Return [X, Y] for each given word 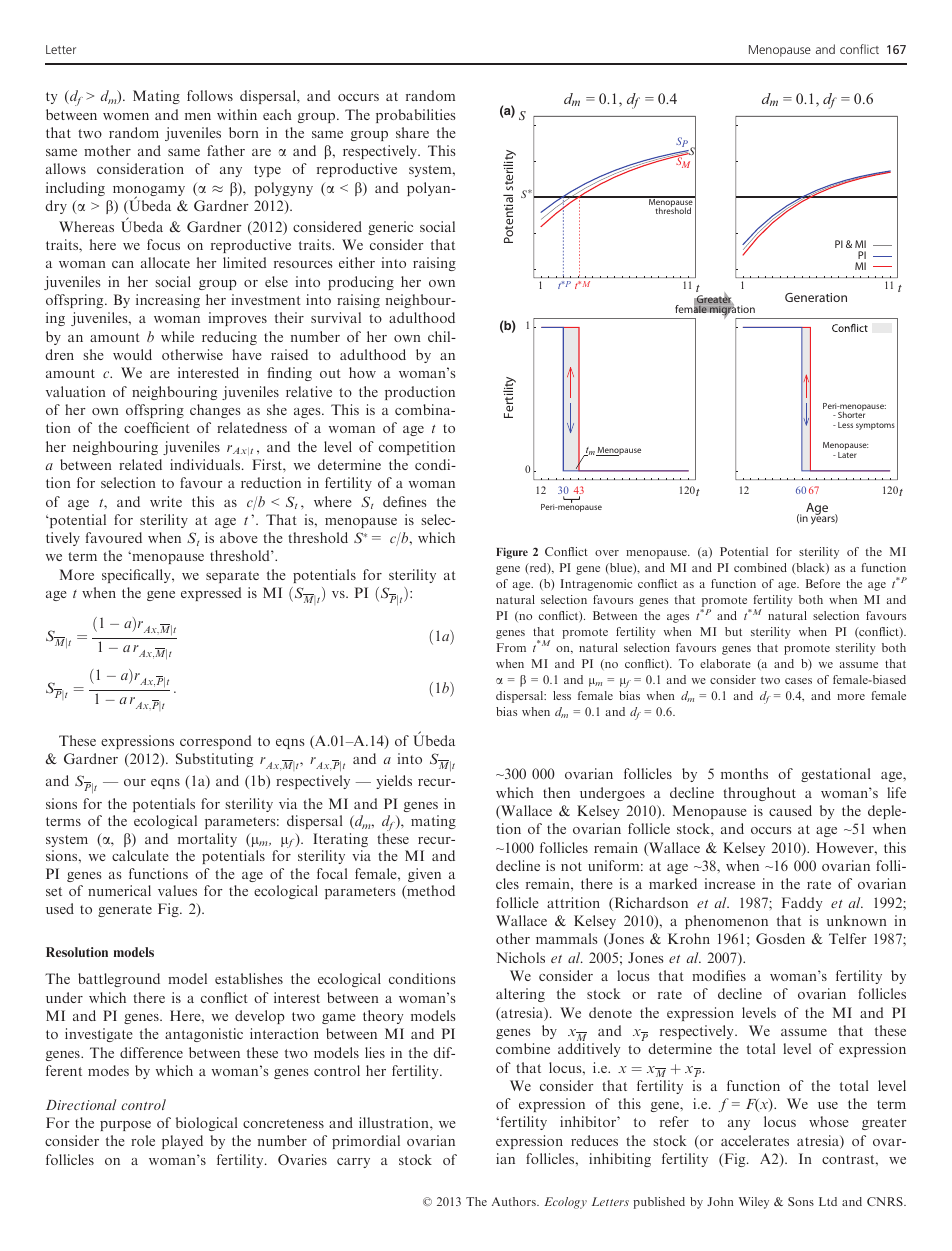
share [412, 132]
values [177, 890]
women [126, 116]
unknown [857, 920]
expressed [211, 594]
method [430, 892]
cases [798, 681]
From [511, 647]
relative [309, 391]
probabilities [415, 116]
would [132, 354]
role [143, 1140]
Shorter [851, 414]
